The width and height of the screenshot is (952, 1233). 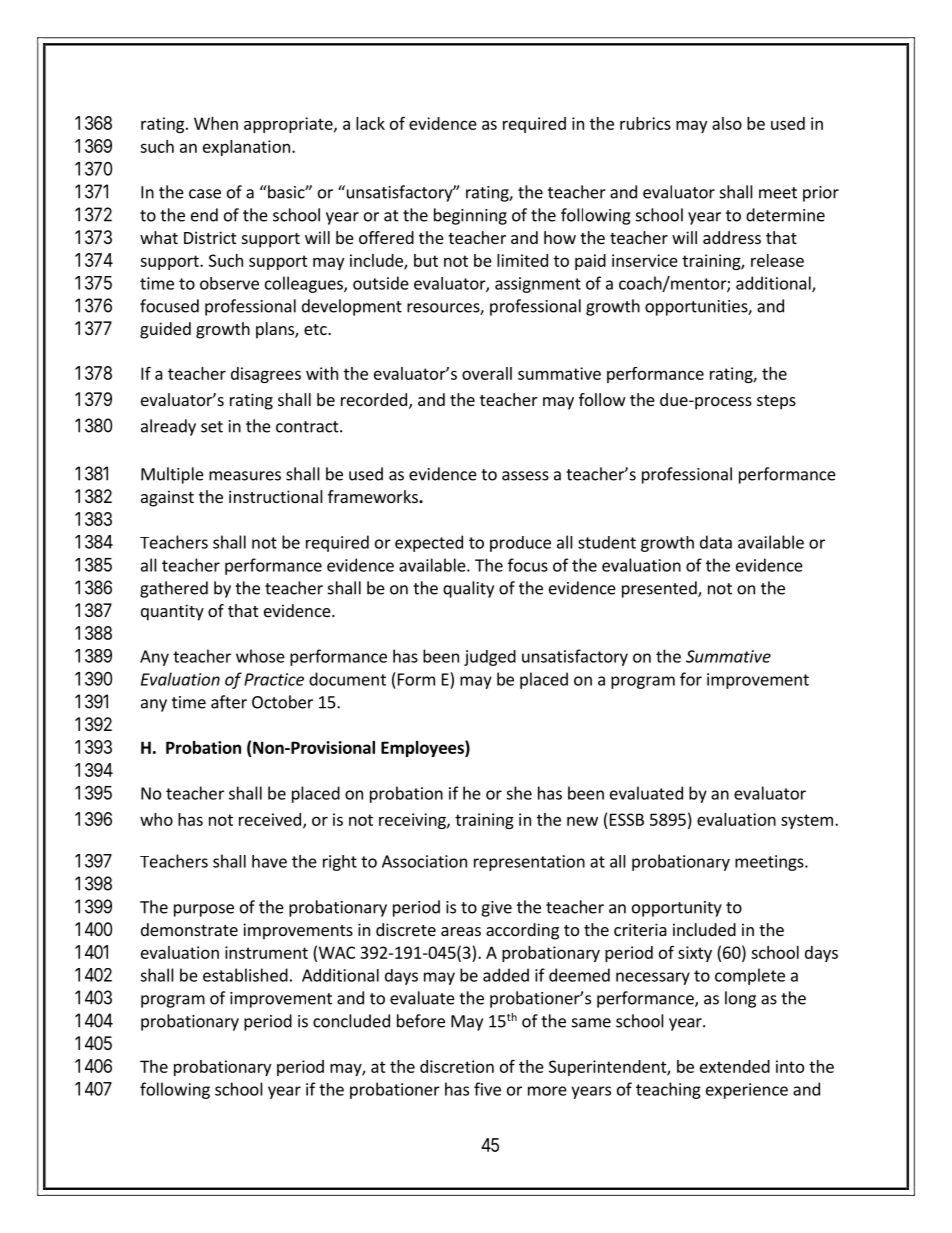 I want to click on beginning, so click(x=470, y=216).
